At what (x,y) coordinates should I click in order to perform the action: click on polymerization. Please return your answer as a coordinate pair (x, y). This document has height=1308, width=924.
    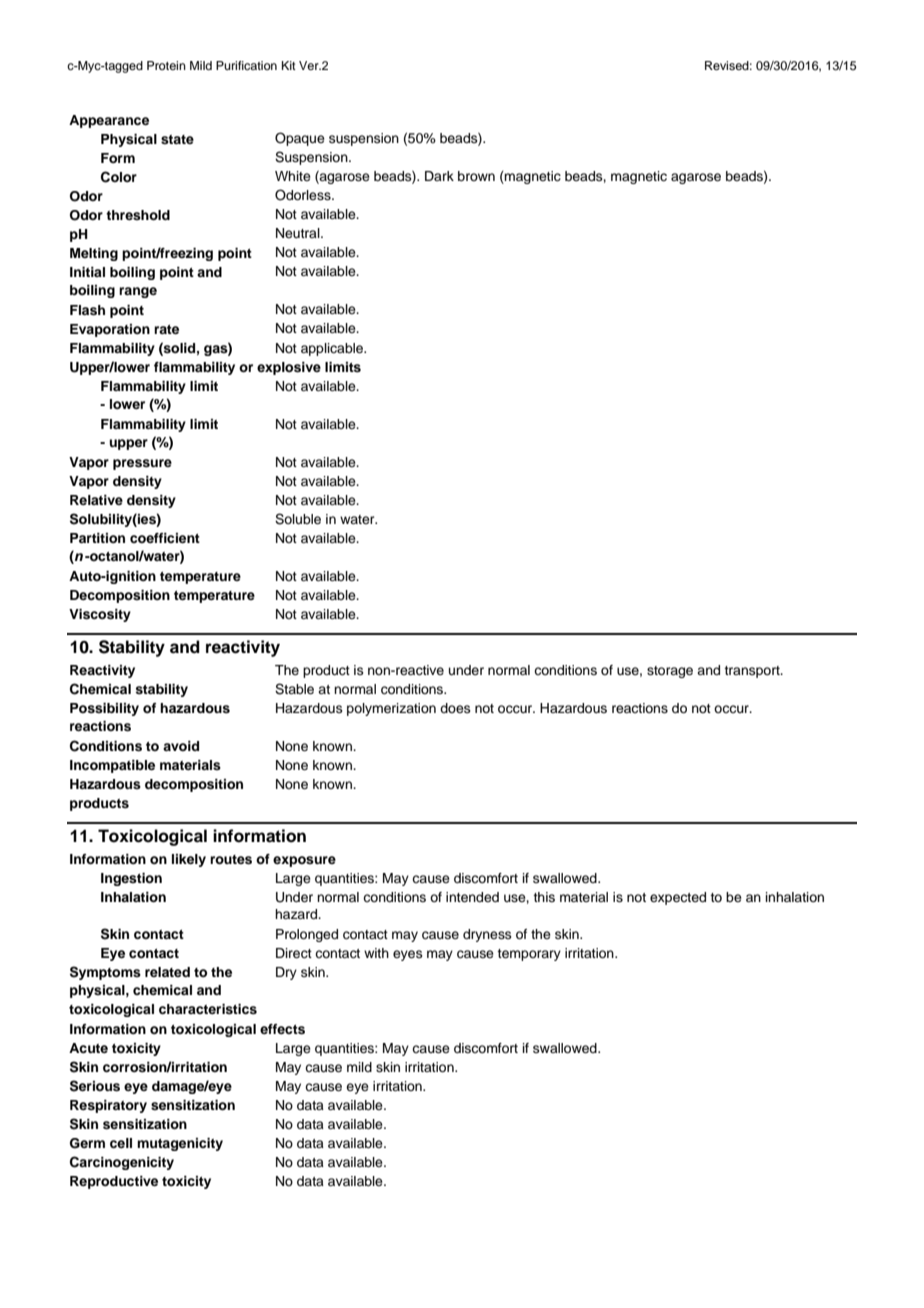
    Looking at the image, I should click on (391, 709).
